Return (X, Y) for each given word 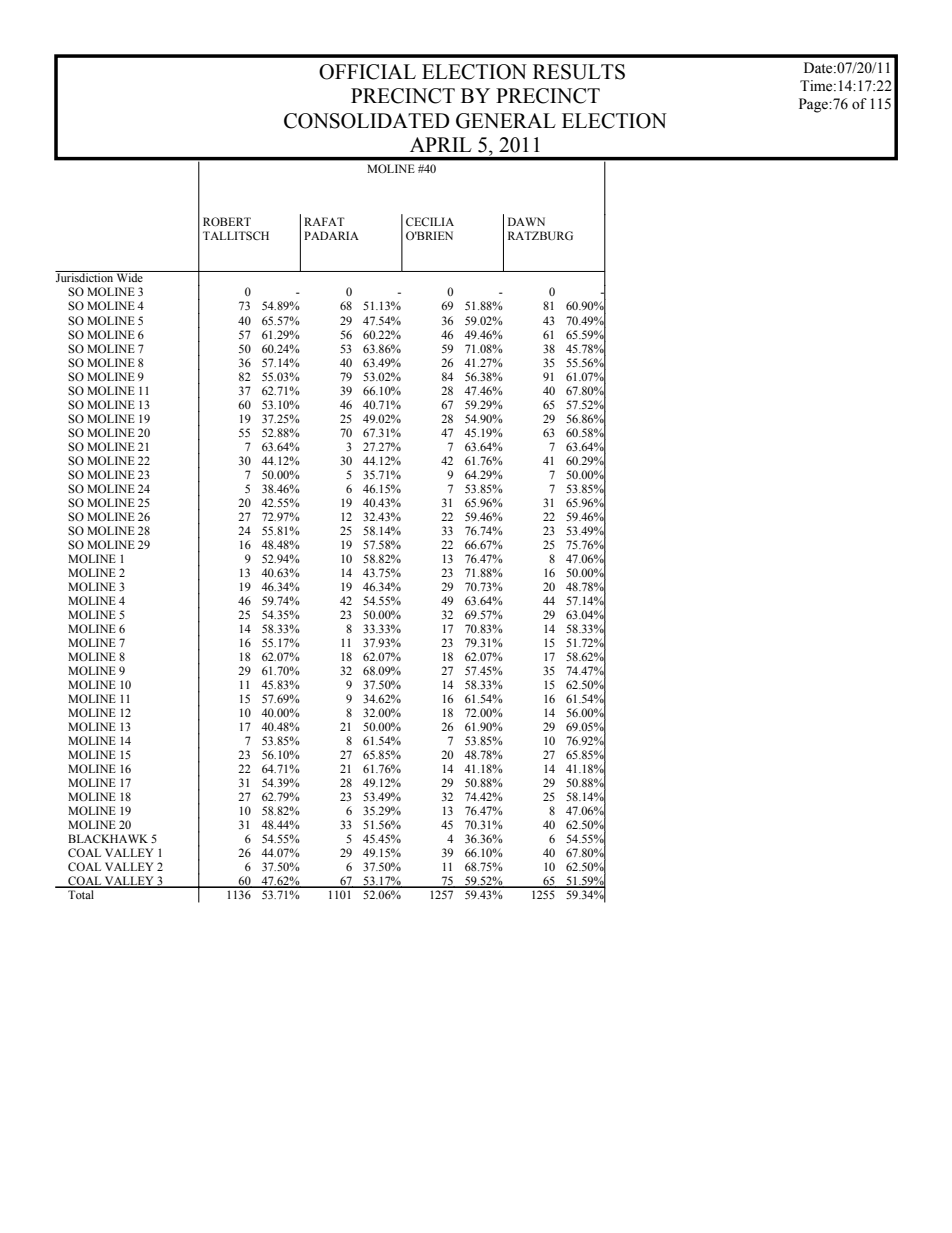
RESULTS (579, 72)
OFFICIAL (367, 72)
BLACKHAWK (108, 838)
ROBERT (227, 221)
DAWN (526, 221)
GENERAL (506, 121)
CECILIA (430, 221)
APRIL (441, 144)
